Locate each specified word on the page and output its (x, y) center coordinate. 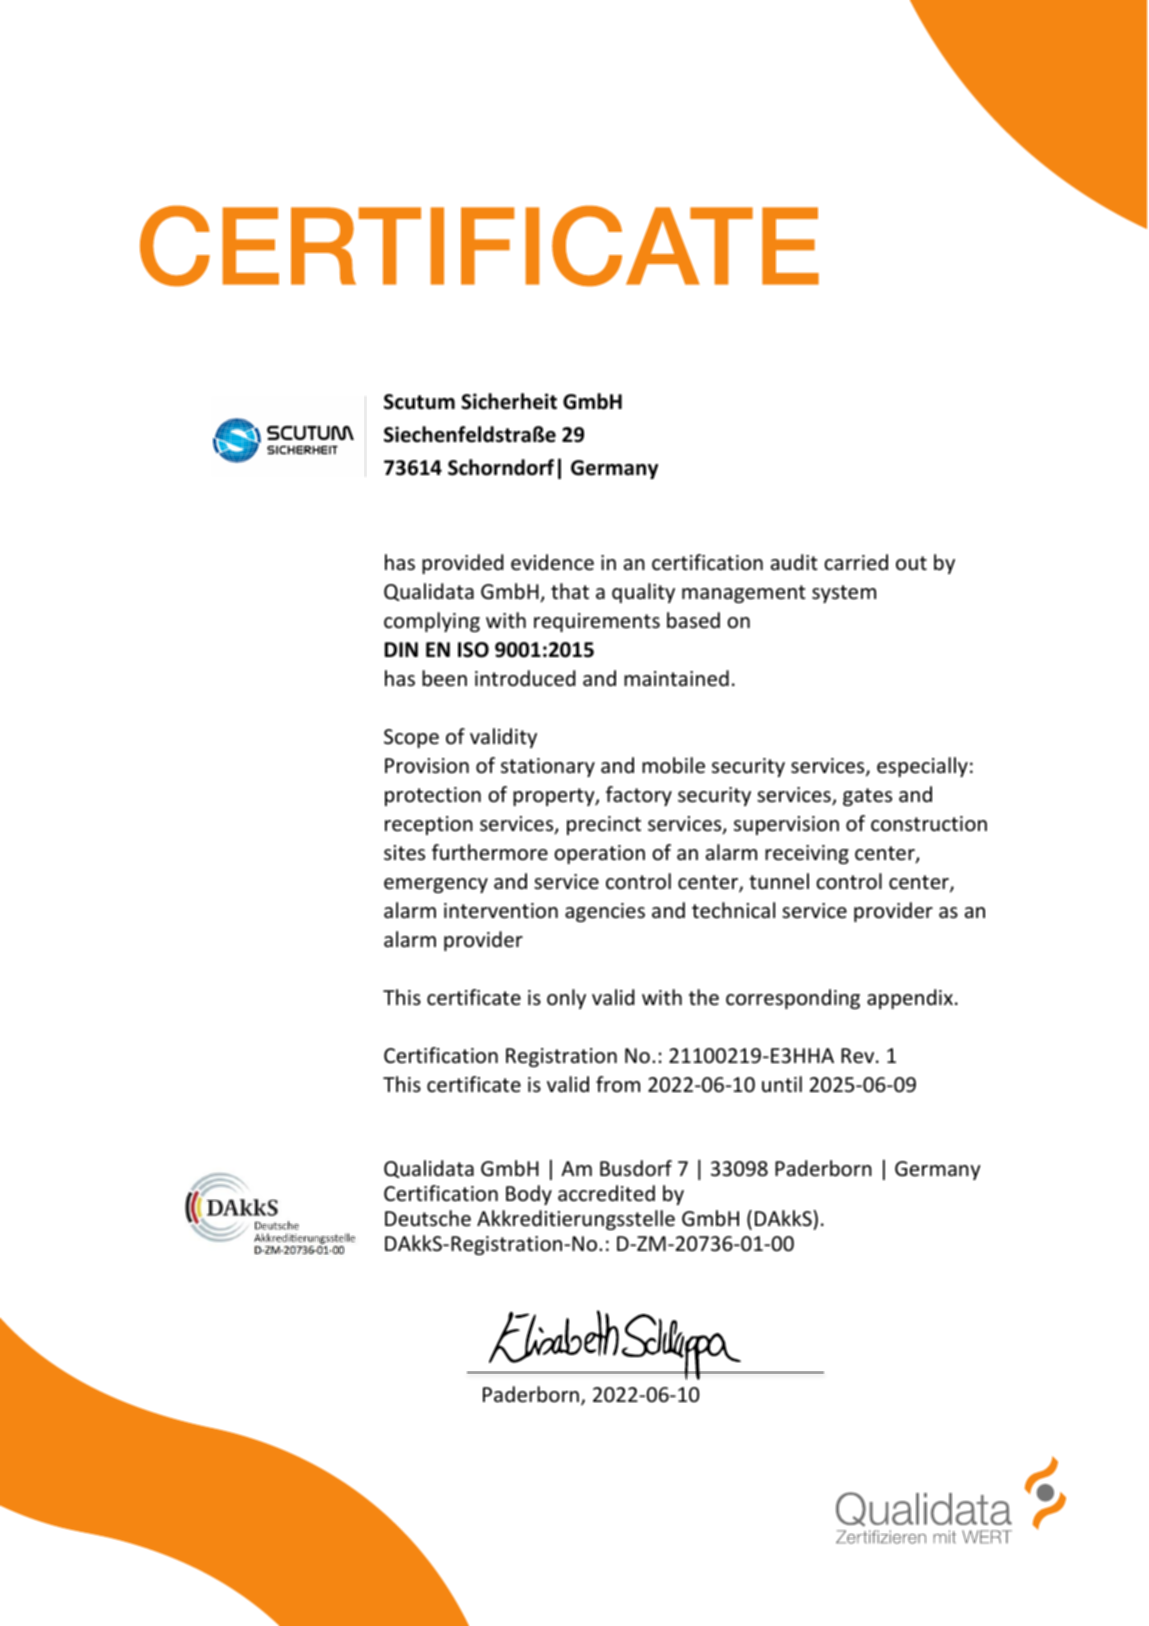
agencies (605, 912)
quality (643, 593)
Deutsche (428, 1218)
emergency (436, 885)
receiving (807, 854)
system (844, 594)
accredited (606, 1193)
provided (463, 564)
